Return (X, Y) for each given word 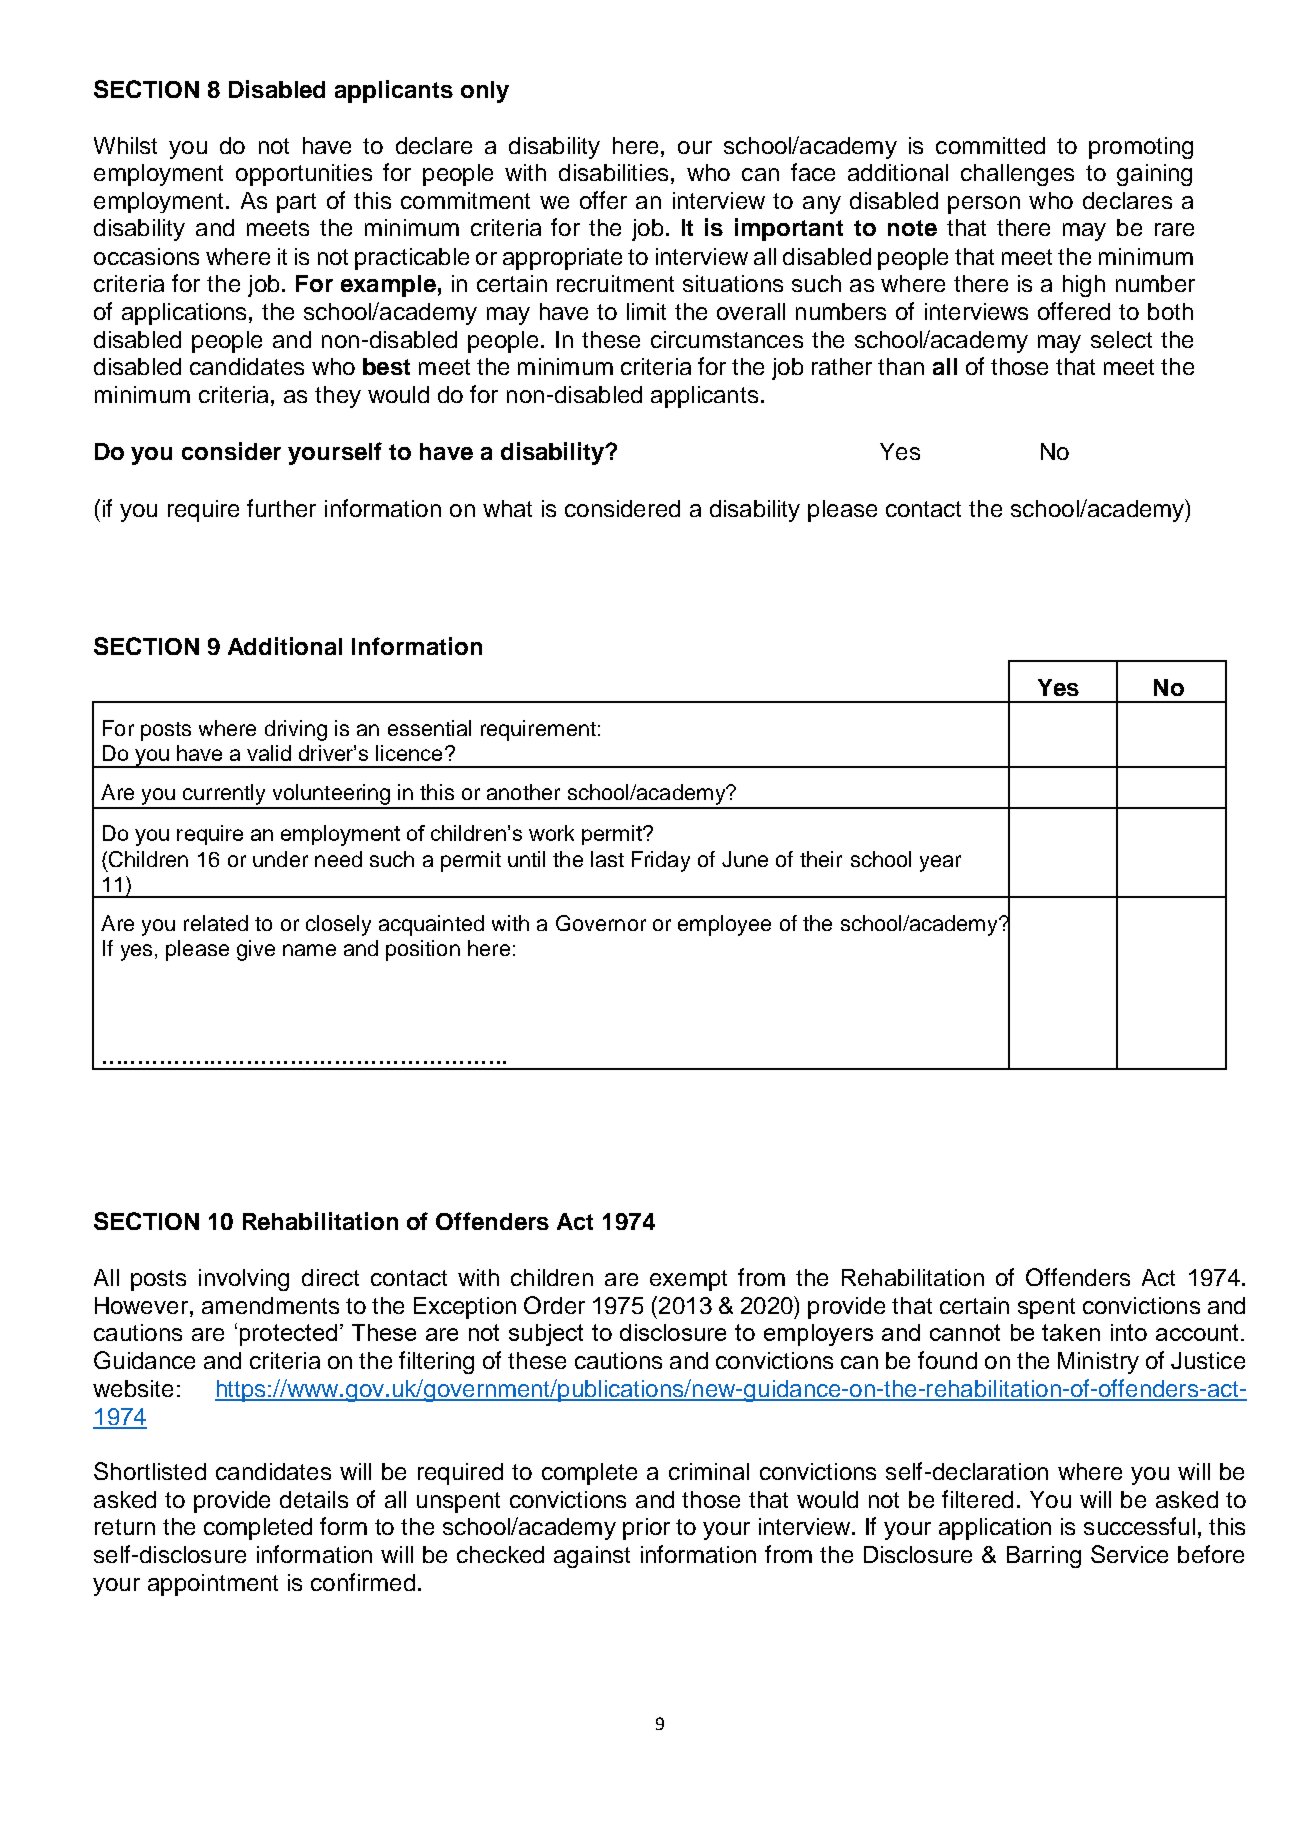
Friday (661, 861)
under (280, 859)
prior (646, 1529)
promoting (1141, 148)
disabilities (613, 172)
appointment (213, 1585)
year (940, 863)
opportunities (304, 175)
